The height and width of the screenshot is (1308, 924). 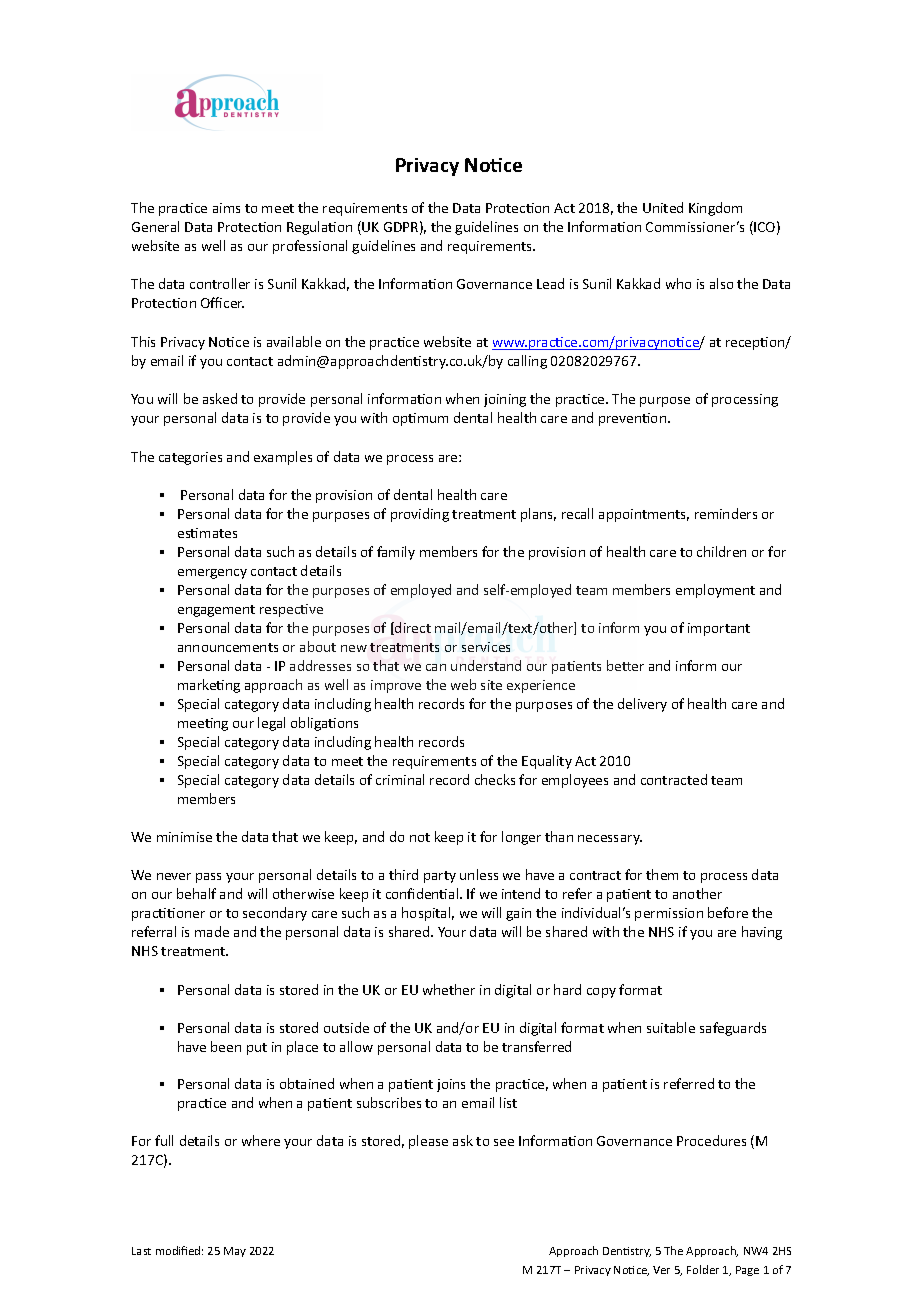 I want to click on family, so click(x=396, y=553).
